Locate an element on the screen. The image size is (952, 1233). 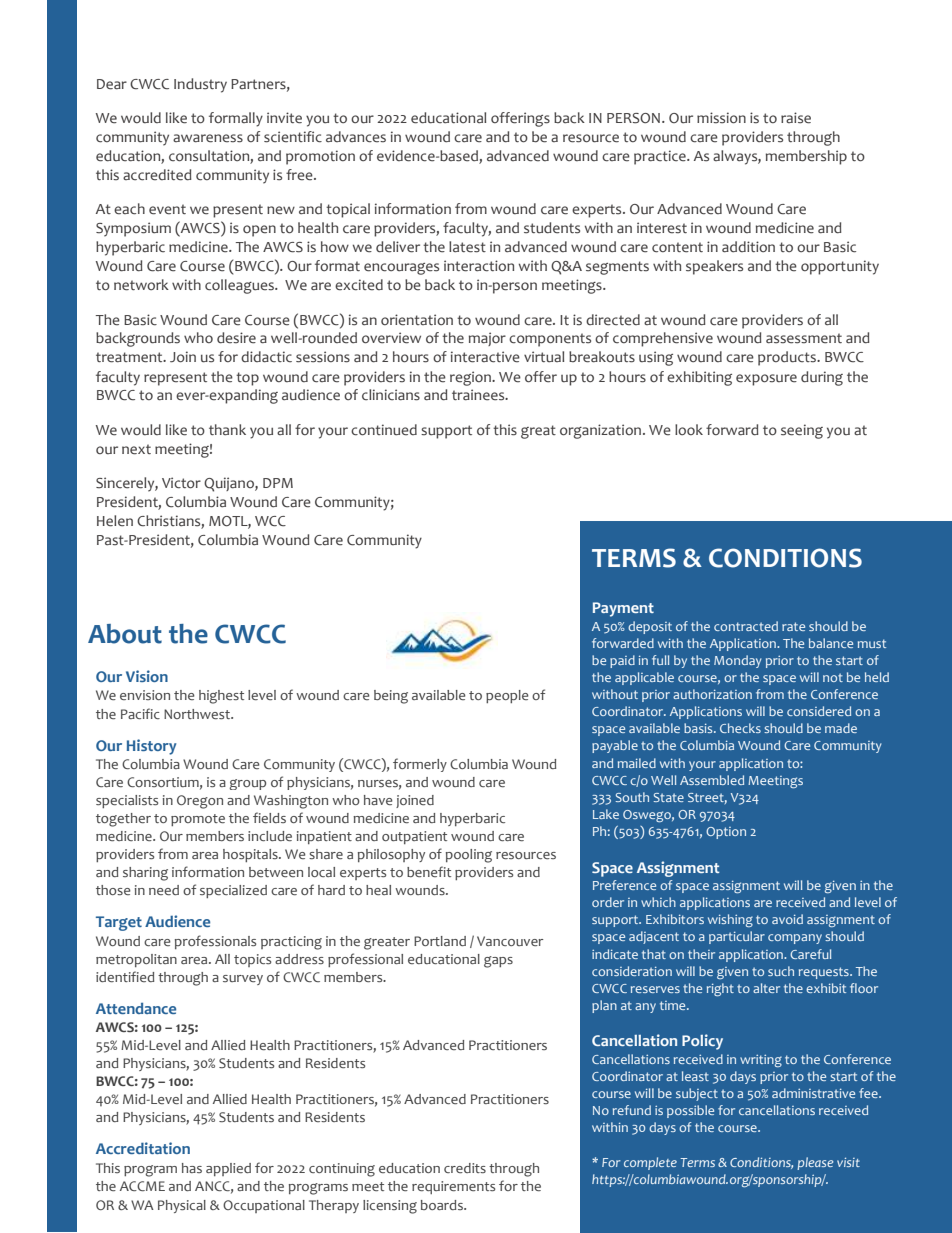
awareness is located at coordinates (208, 138).
